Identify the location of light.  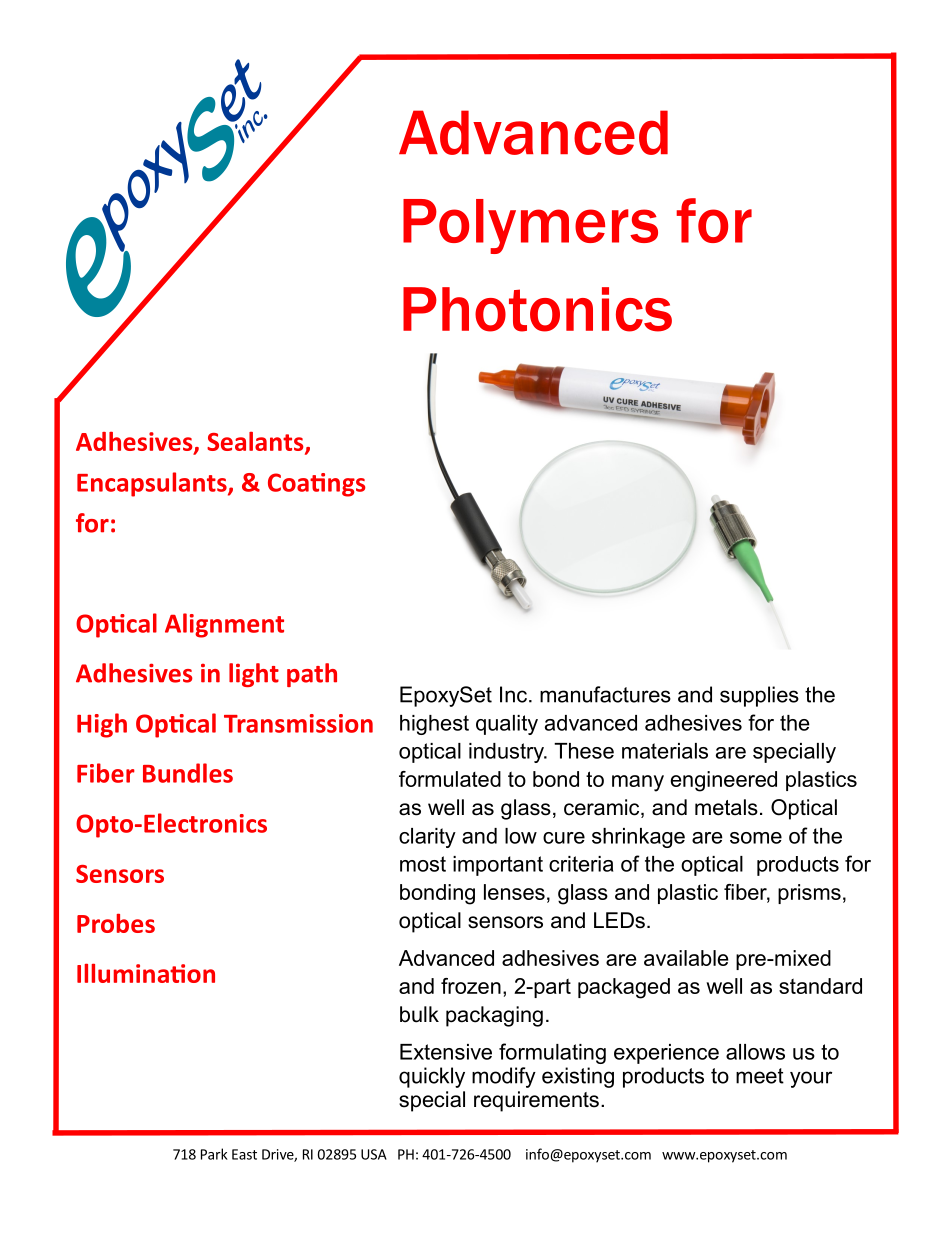
(254, 675).
